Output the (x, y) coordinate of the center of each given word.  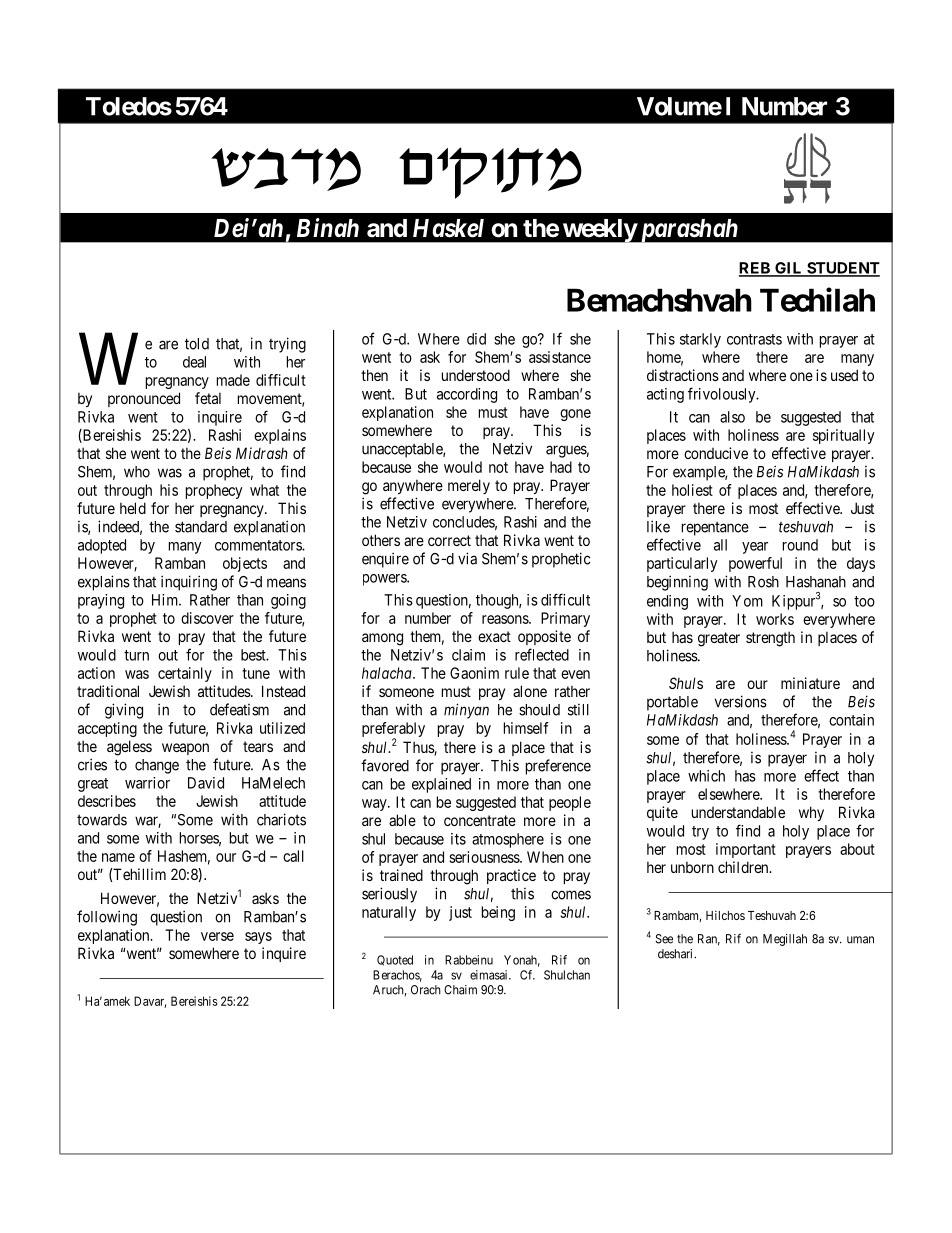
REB (755, 269)
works (775, 619)
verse (217, 936)
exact (494, 636)
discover (207, 618)
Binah (328, 227)
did (476, 339)
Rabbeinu (469, 960)
